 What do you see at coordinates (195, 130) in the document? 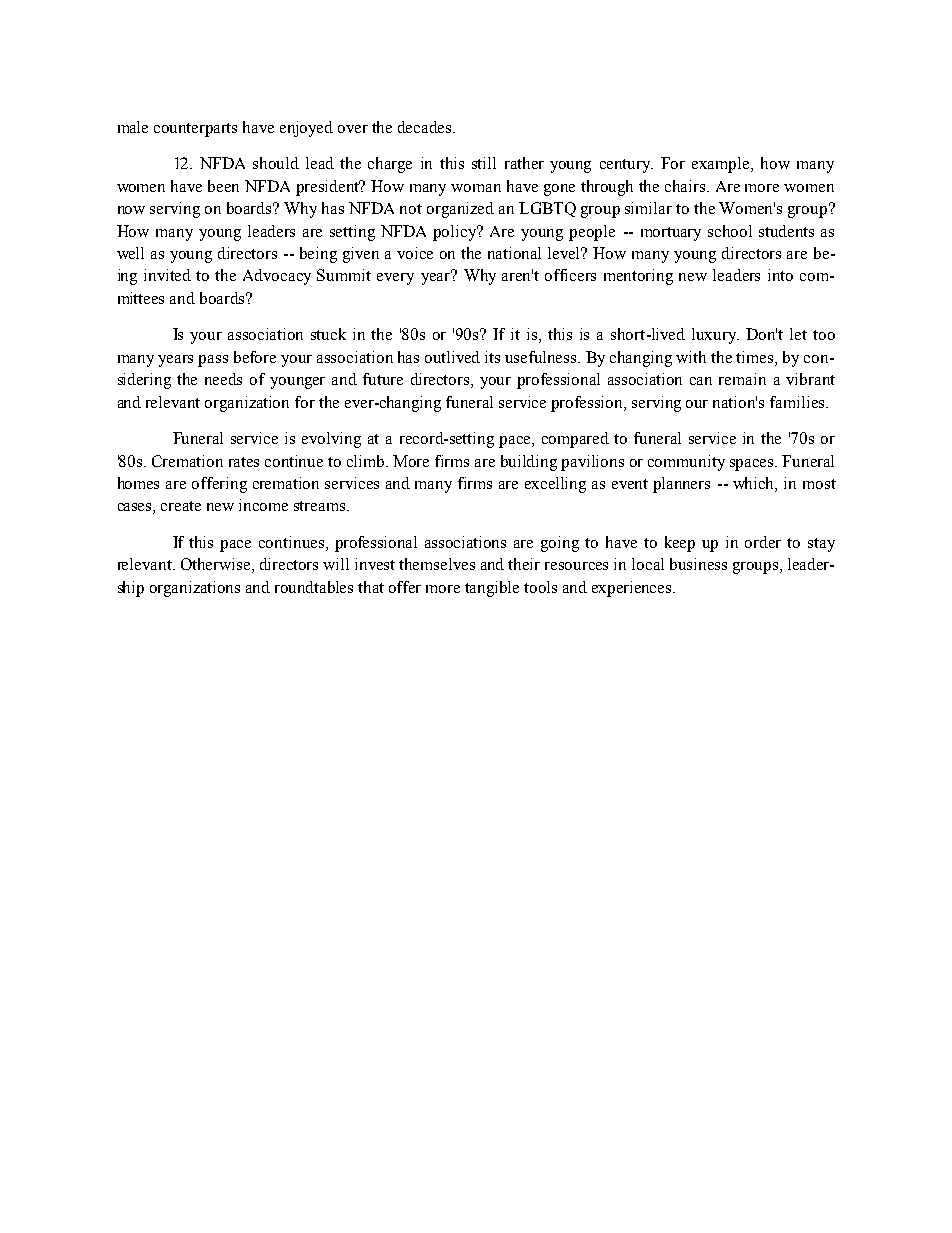
I see `counterparts` at bounding box center [195, 130].
